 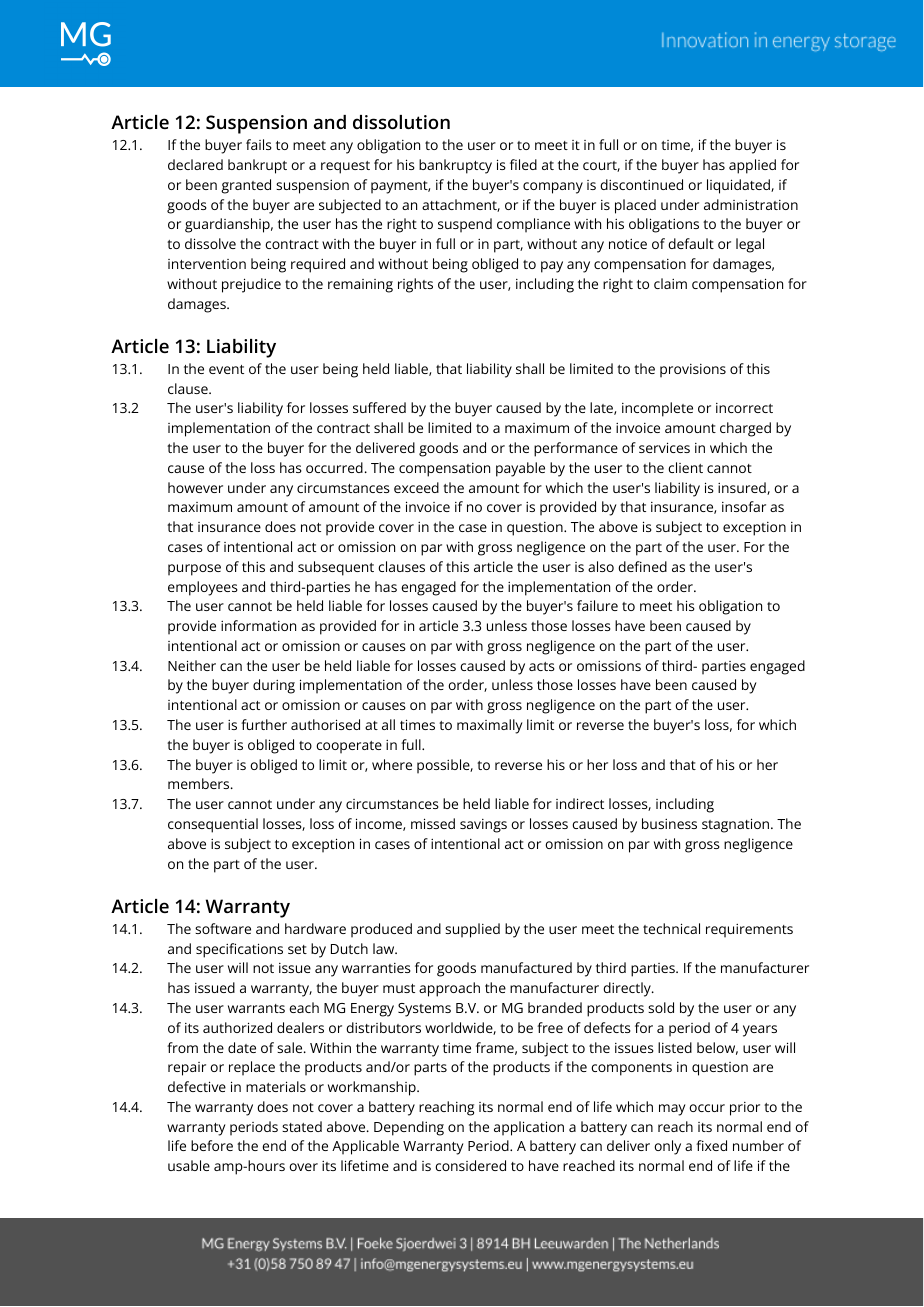 What do you see at coordinates (472, 930) in the image?
I see `supplied` at bounding box center [472, 930].
